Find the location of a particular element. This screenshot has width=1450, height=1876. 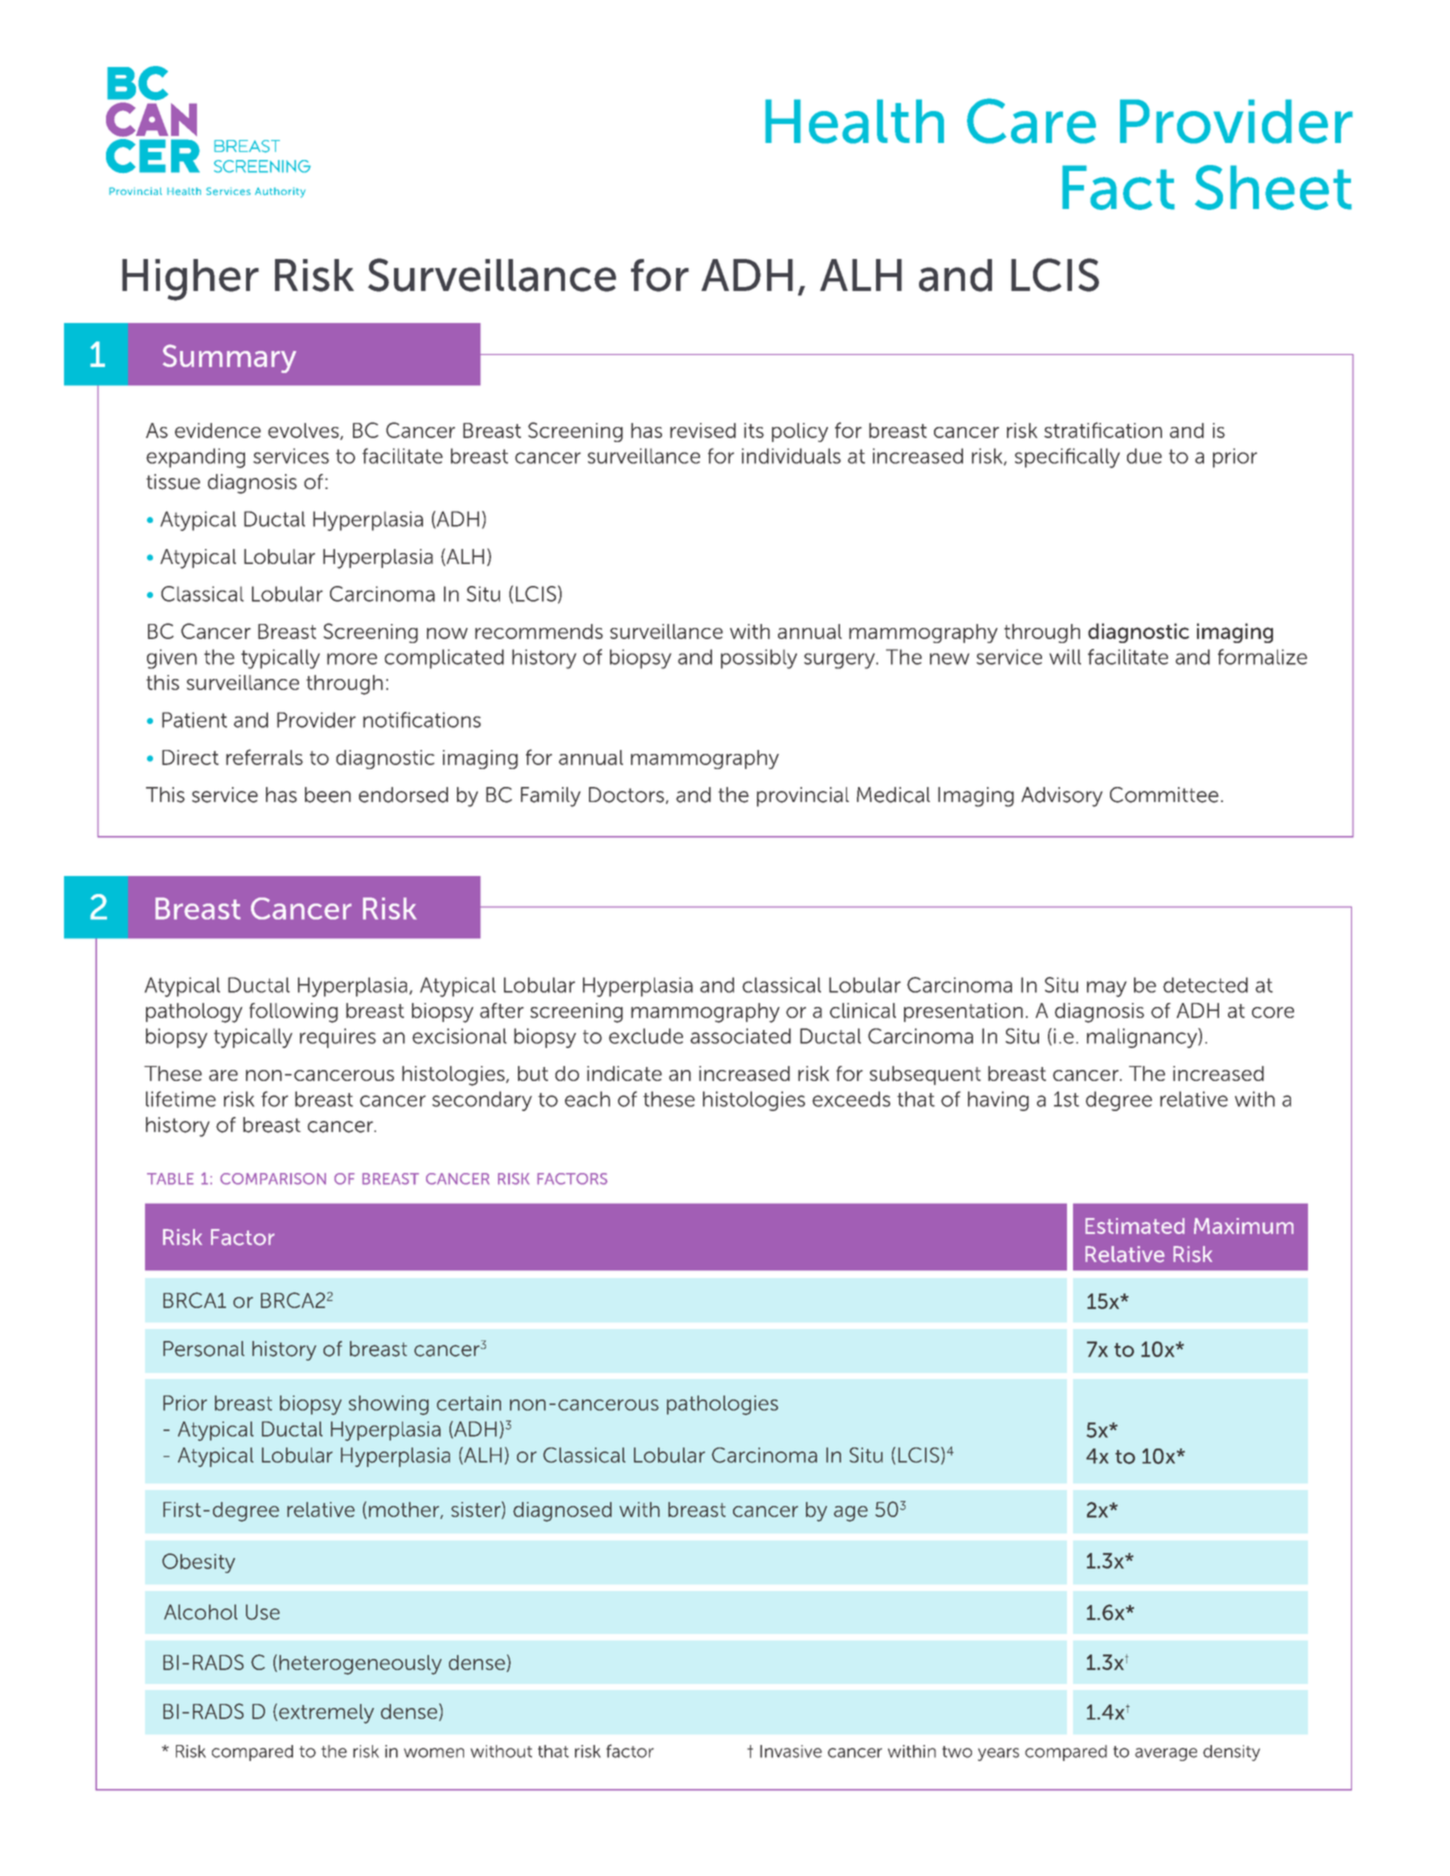

Health is located at coordinates (854, 121).
